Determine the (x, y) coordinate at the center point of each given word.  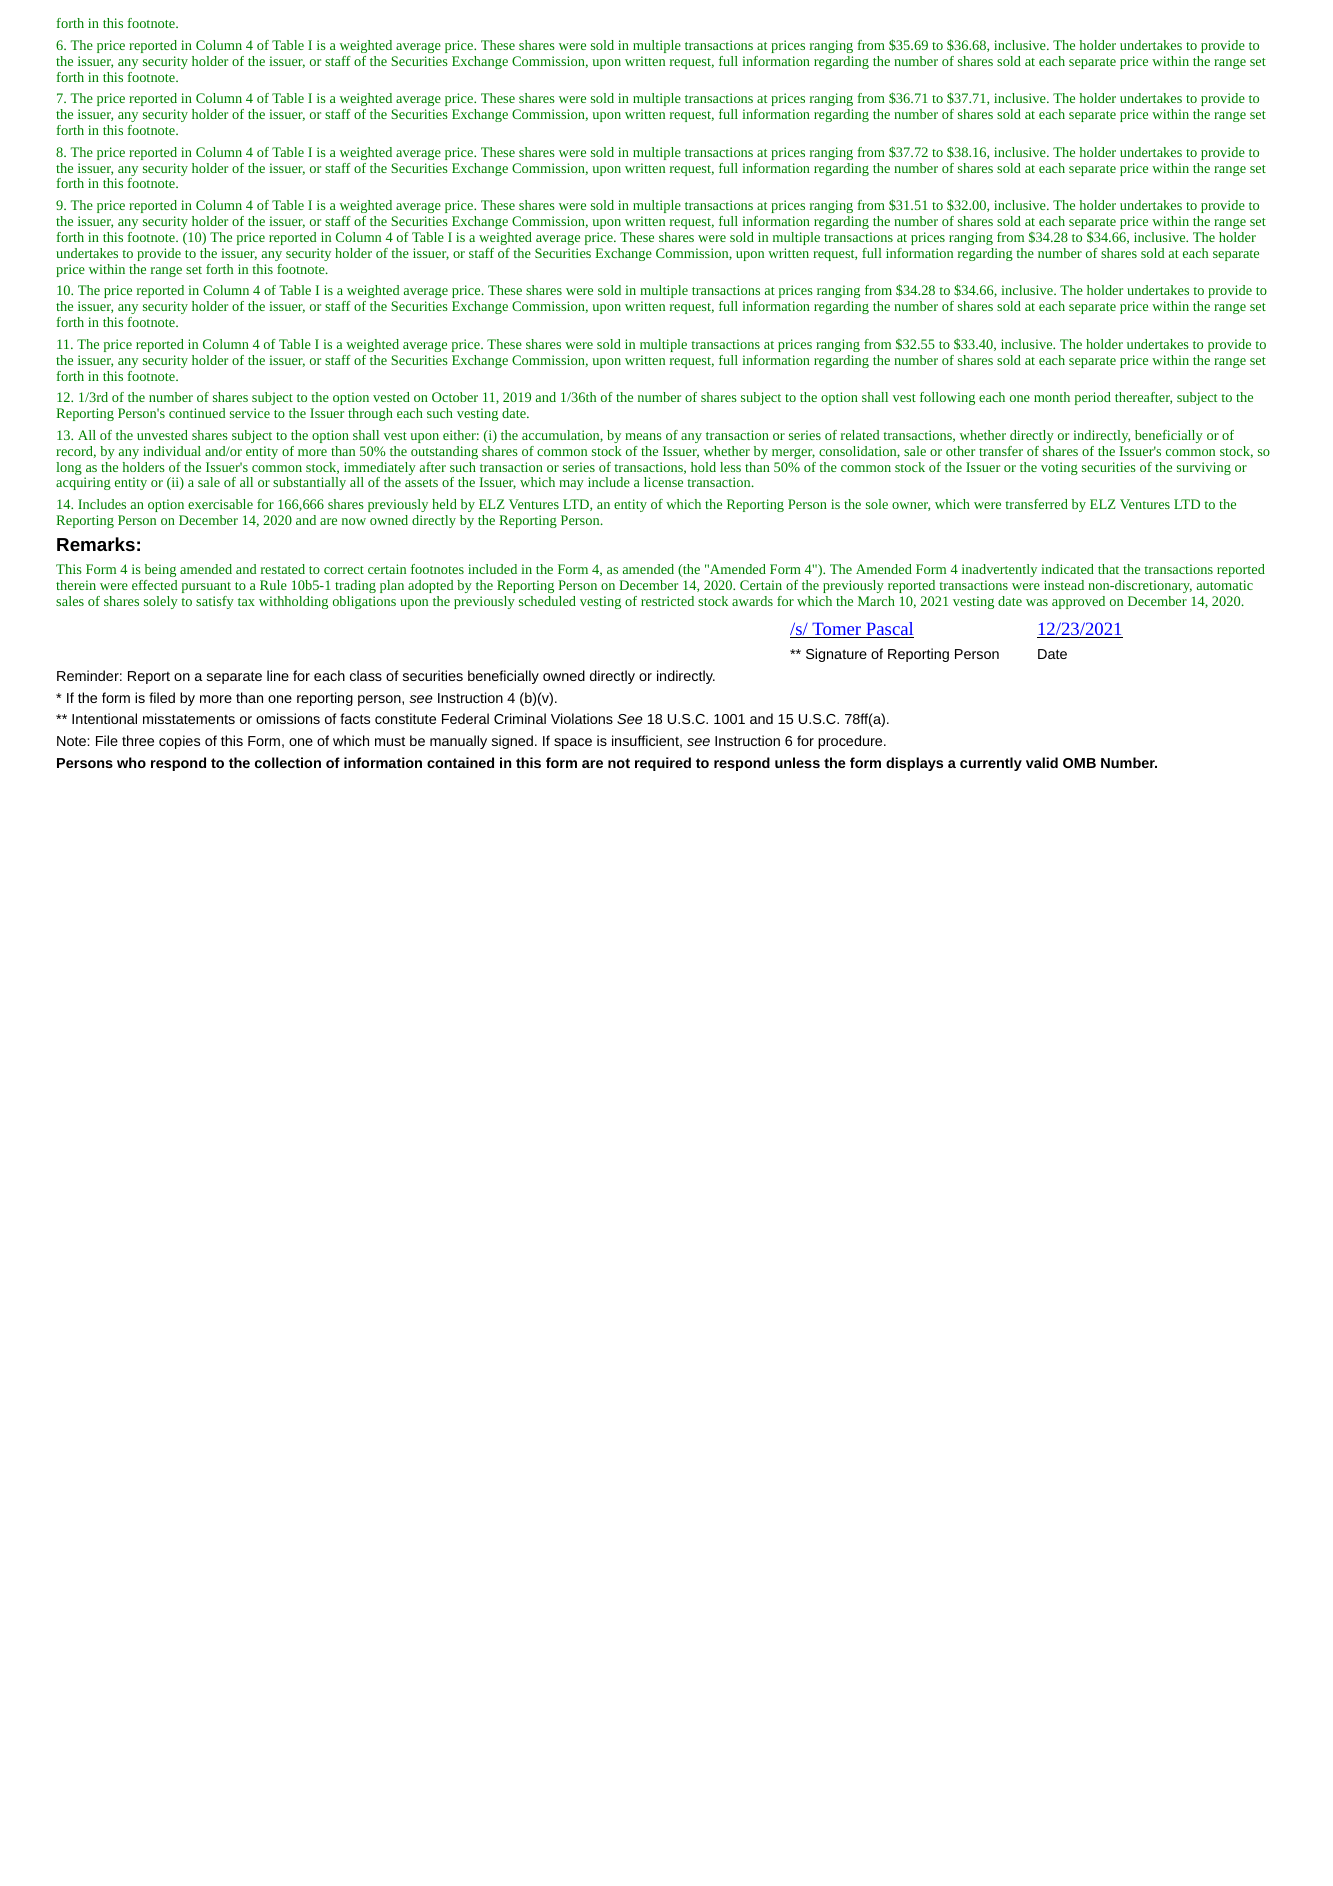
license (663, 482)
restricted (667, 601)
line (278, 675)
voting (1059, 468)
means (643, 436)
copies (179, 742)
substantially (309, 483)
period (1093, 398)
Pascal (889, 630)
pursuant (206, 587)
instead (1064, 585)
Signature (836, 655)
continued (197, 413)
